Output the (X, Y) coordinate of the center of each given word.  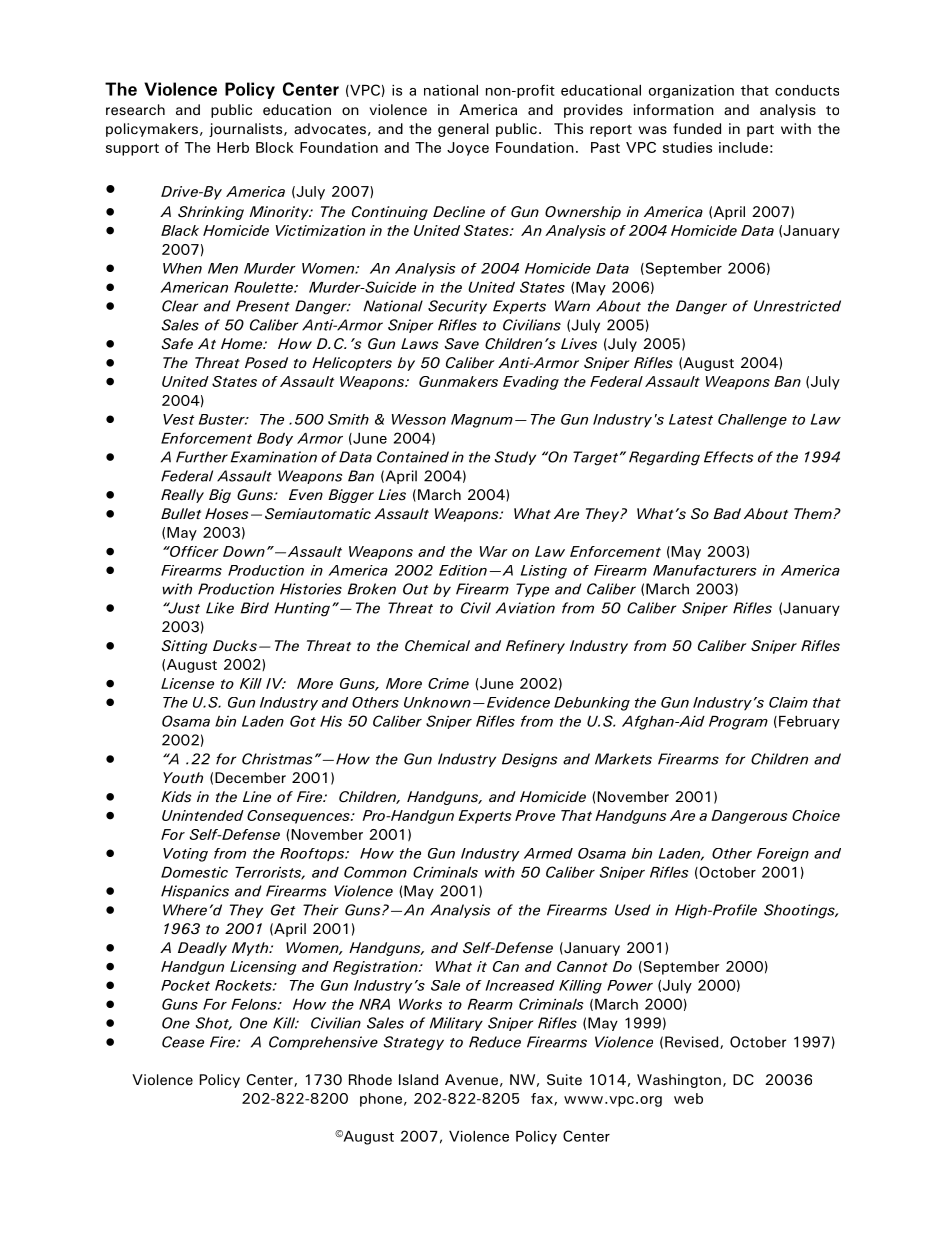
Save (462, 344)
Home (243, 344)
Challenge (752, 421)
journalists (247, 130)
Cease (183, 1042)
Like (220, 608)
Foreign (783, 855)
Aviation (525, 608)
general (463, 130)
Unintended (203, 815)
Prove (535, 815)
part (760, 131)
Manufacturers (705, 570)
